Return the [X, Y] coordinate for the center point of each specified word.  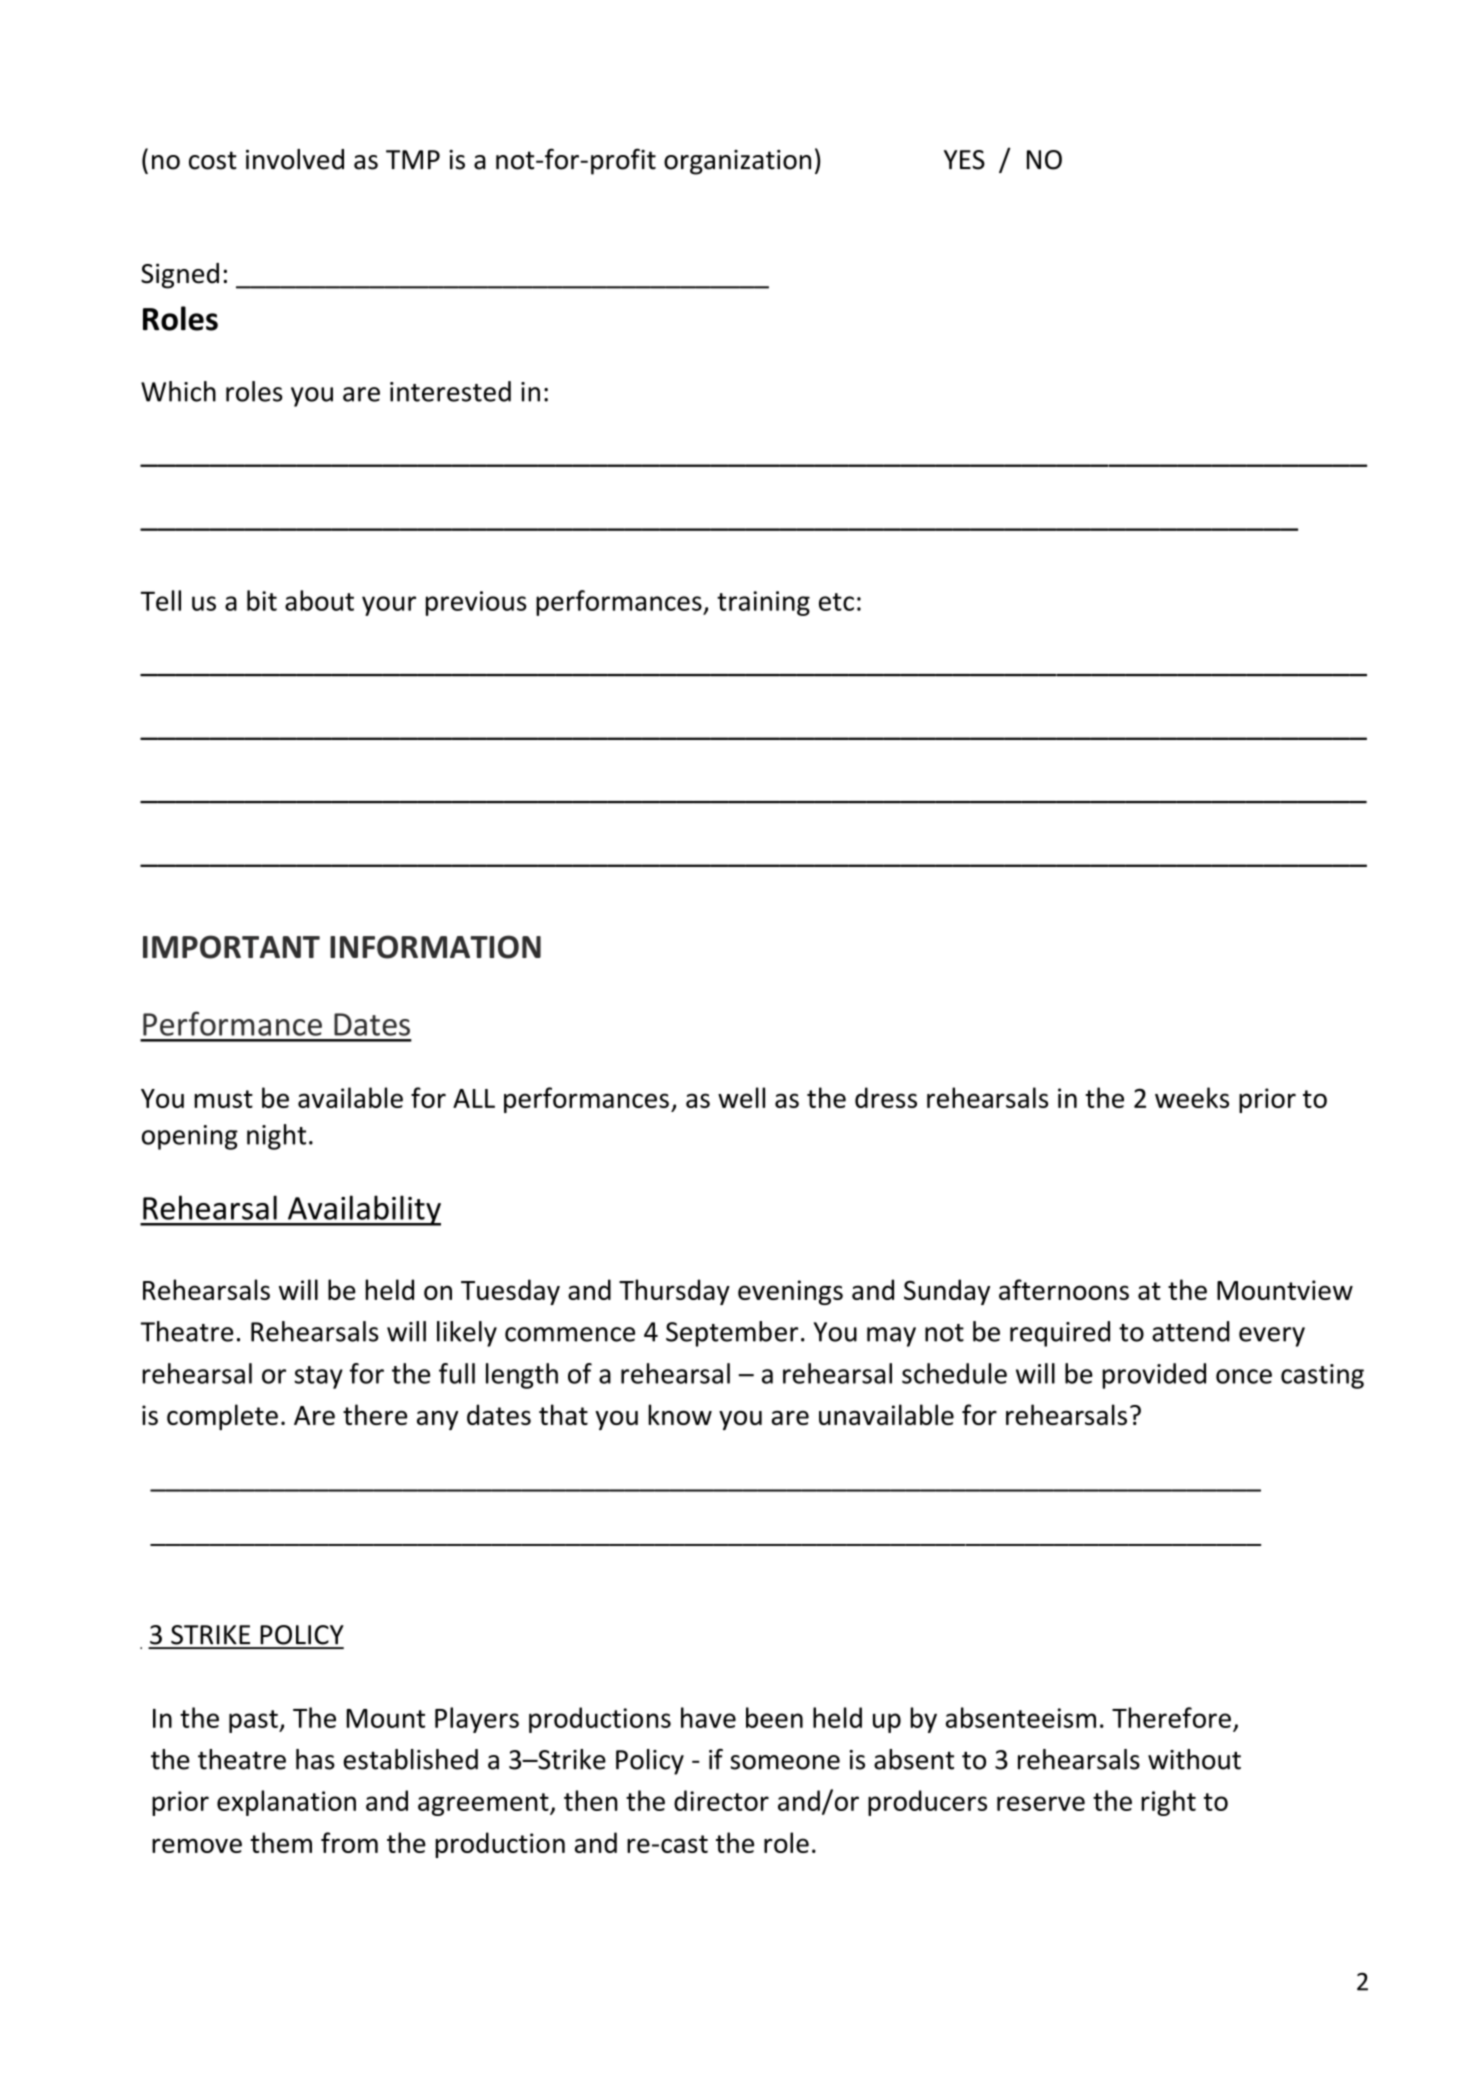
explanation [286, 1803]
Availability [363, 1210]
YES [964, 160]
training [763, 603]
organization [737, 162]
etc [836, 602]
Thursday [674, 1292]
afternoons [1064, 1289]
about [319, 600]
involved [295, 159]
